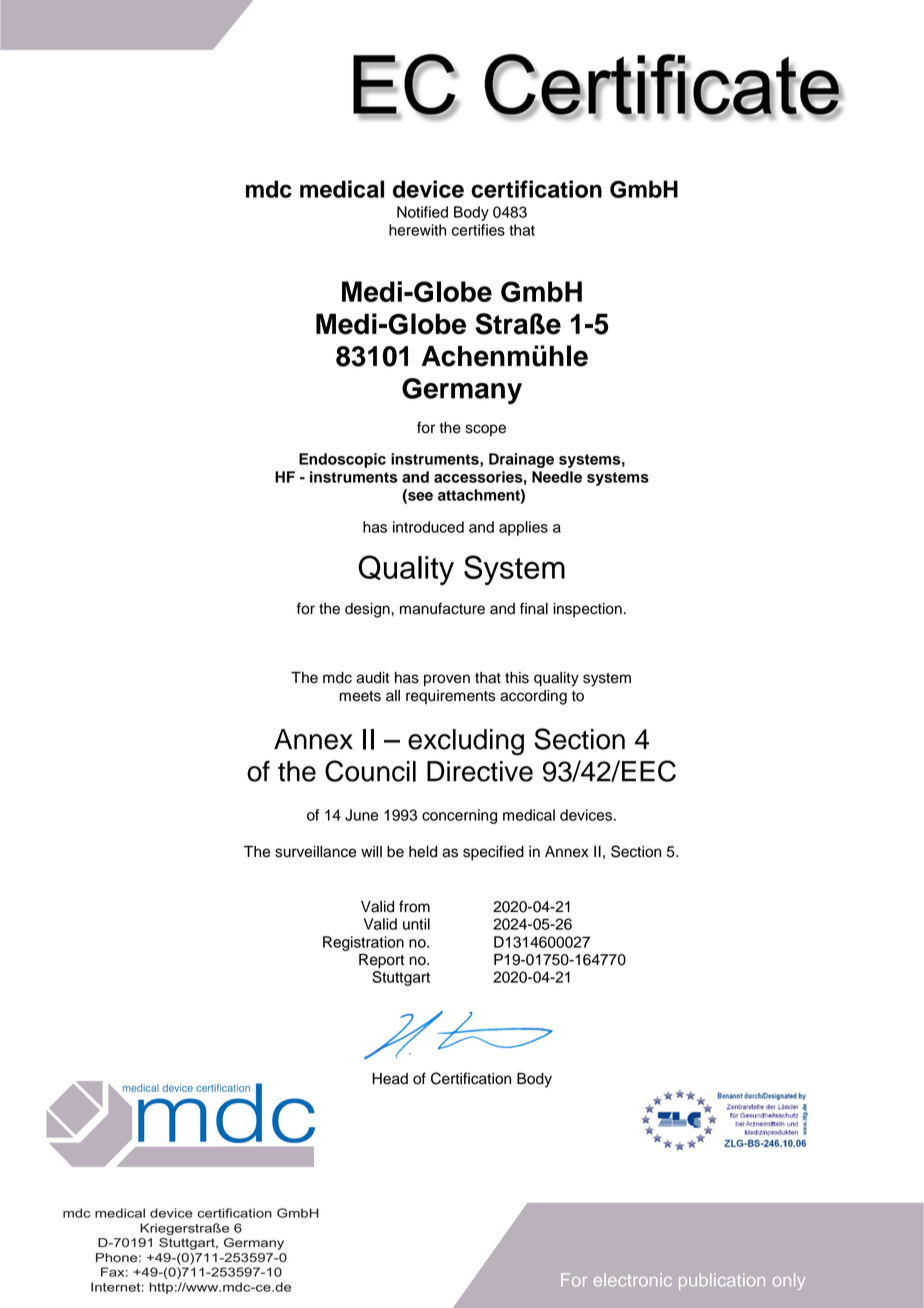 The height and width of the image is (1308, 924). Describe the element at coordinates (789, 1281) in the image. I see `only` at that location.
